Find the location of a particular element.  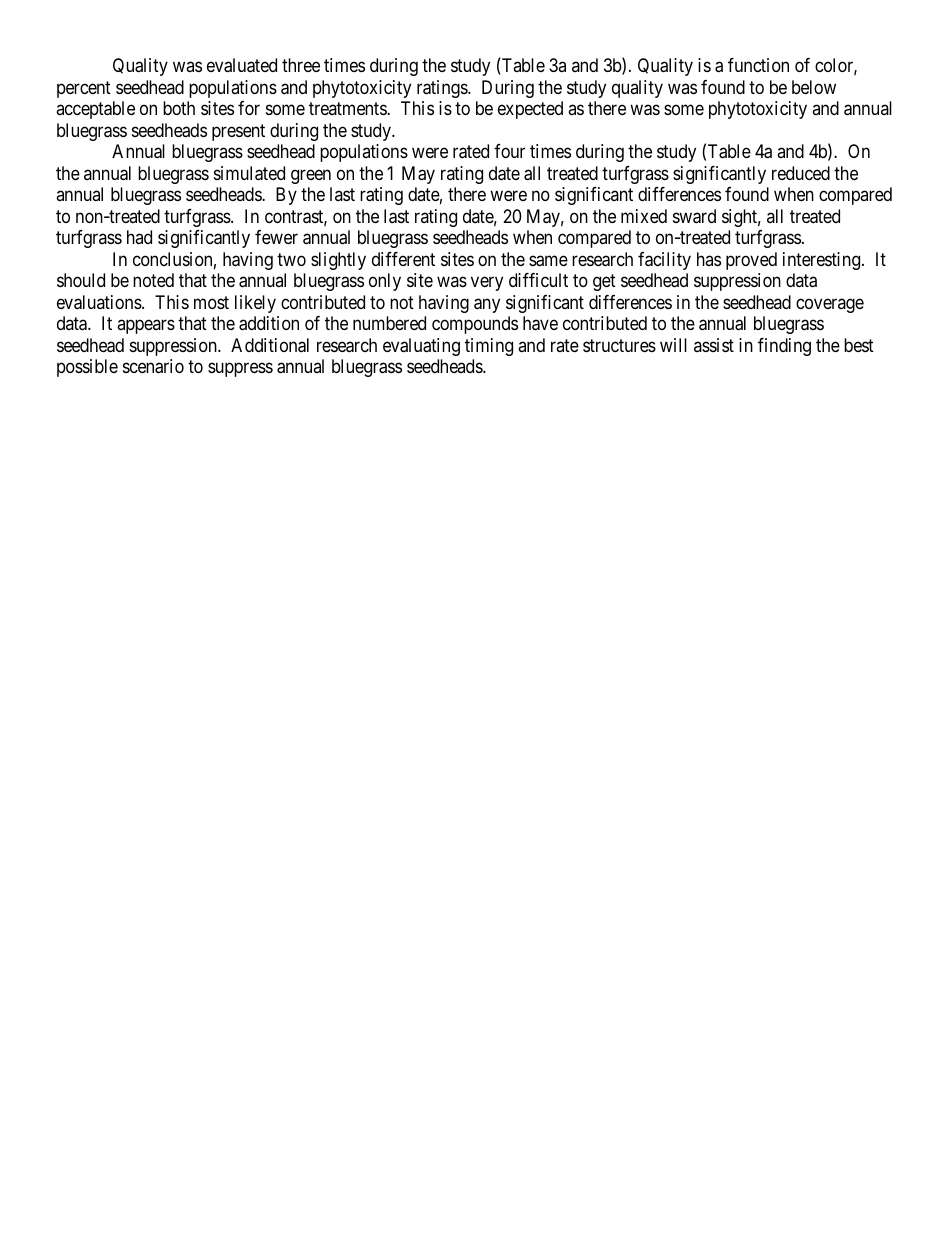

four is located at coordinates (509, 151).
